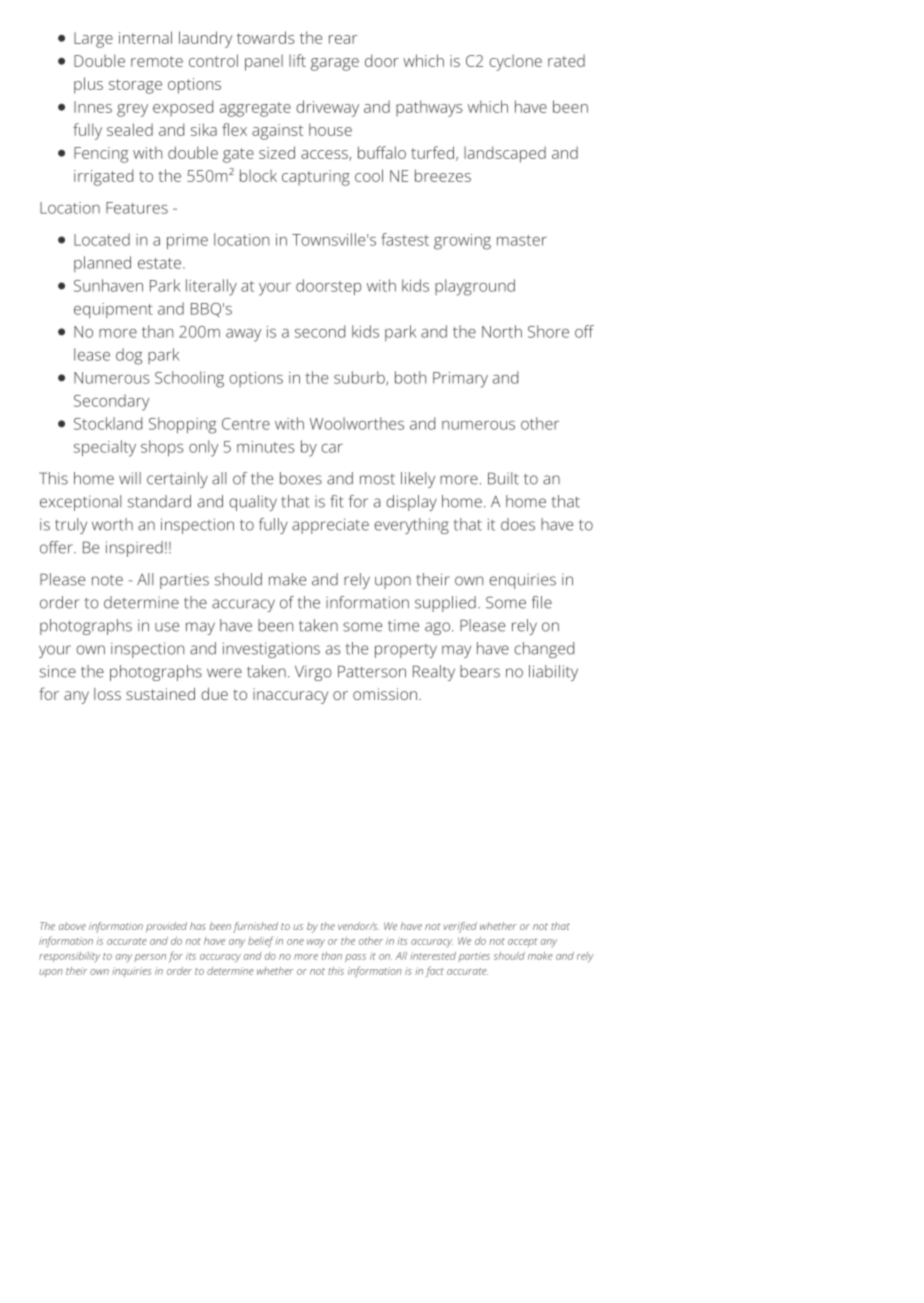 This screenshot has width=924, height=1303. I want to click on fit, so click(336, 501).
